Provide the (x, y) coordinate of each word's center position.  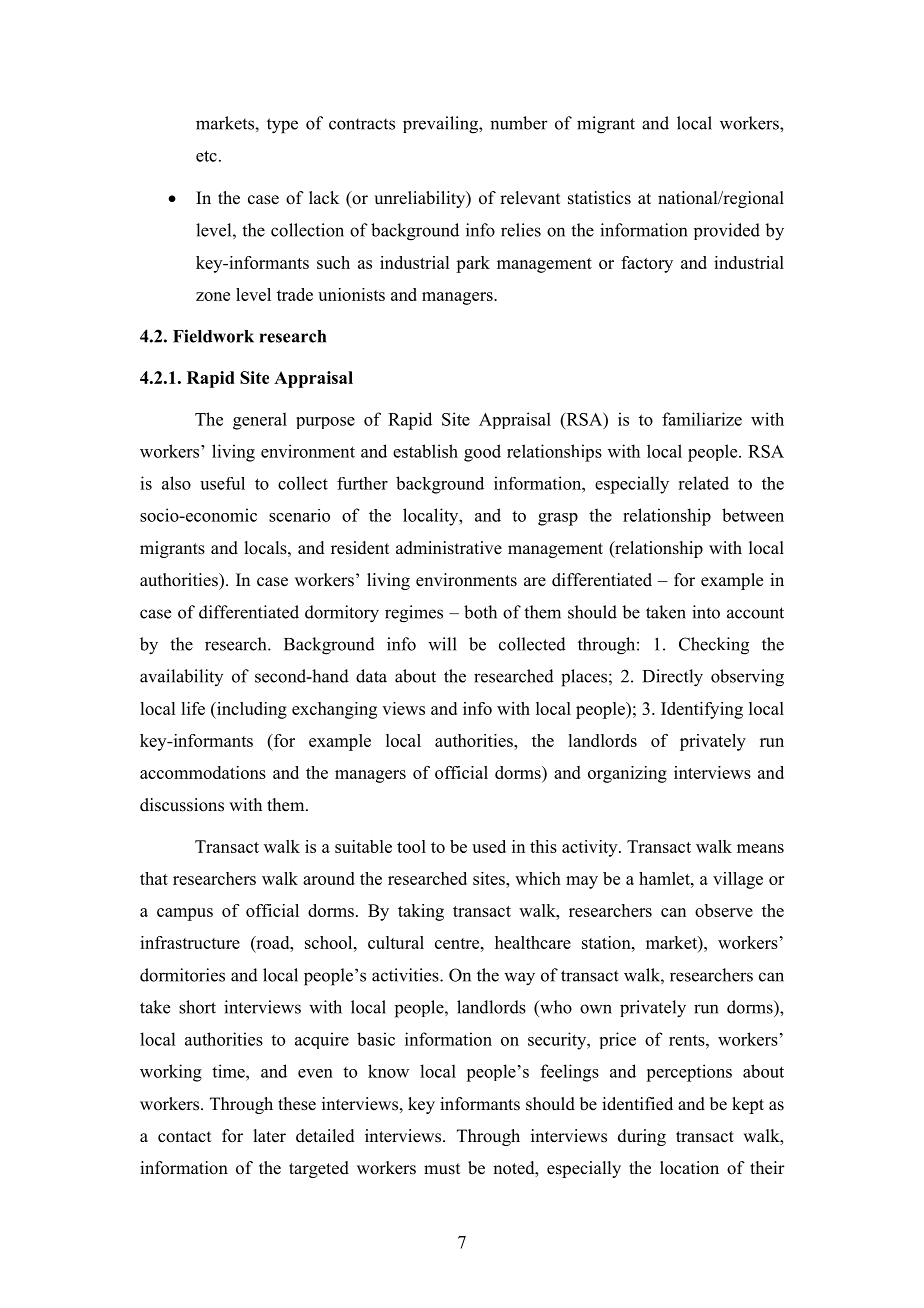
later (269, 1136)
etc (206, 156)
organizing (627, 774)
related (703, 483)
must (442, 1169)
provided (727, 231)
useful (222, 483)
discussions (182, 805)
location (689, 1168)
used (489, 846)
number (519, 123)
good (482, 453)
